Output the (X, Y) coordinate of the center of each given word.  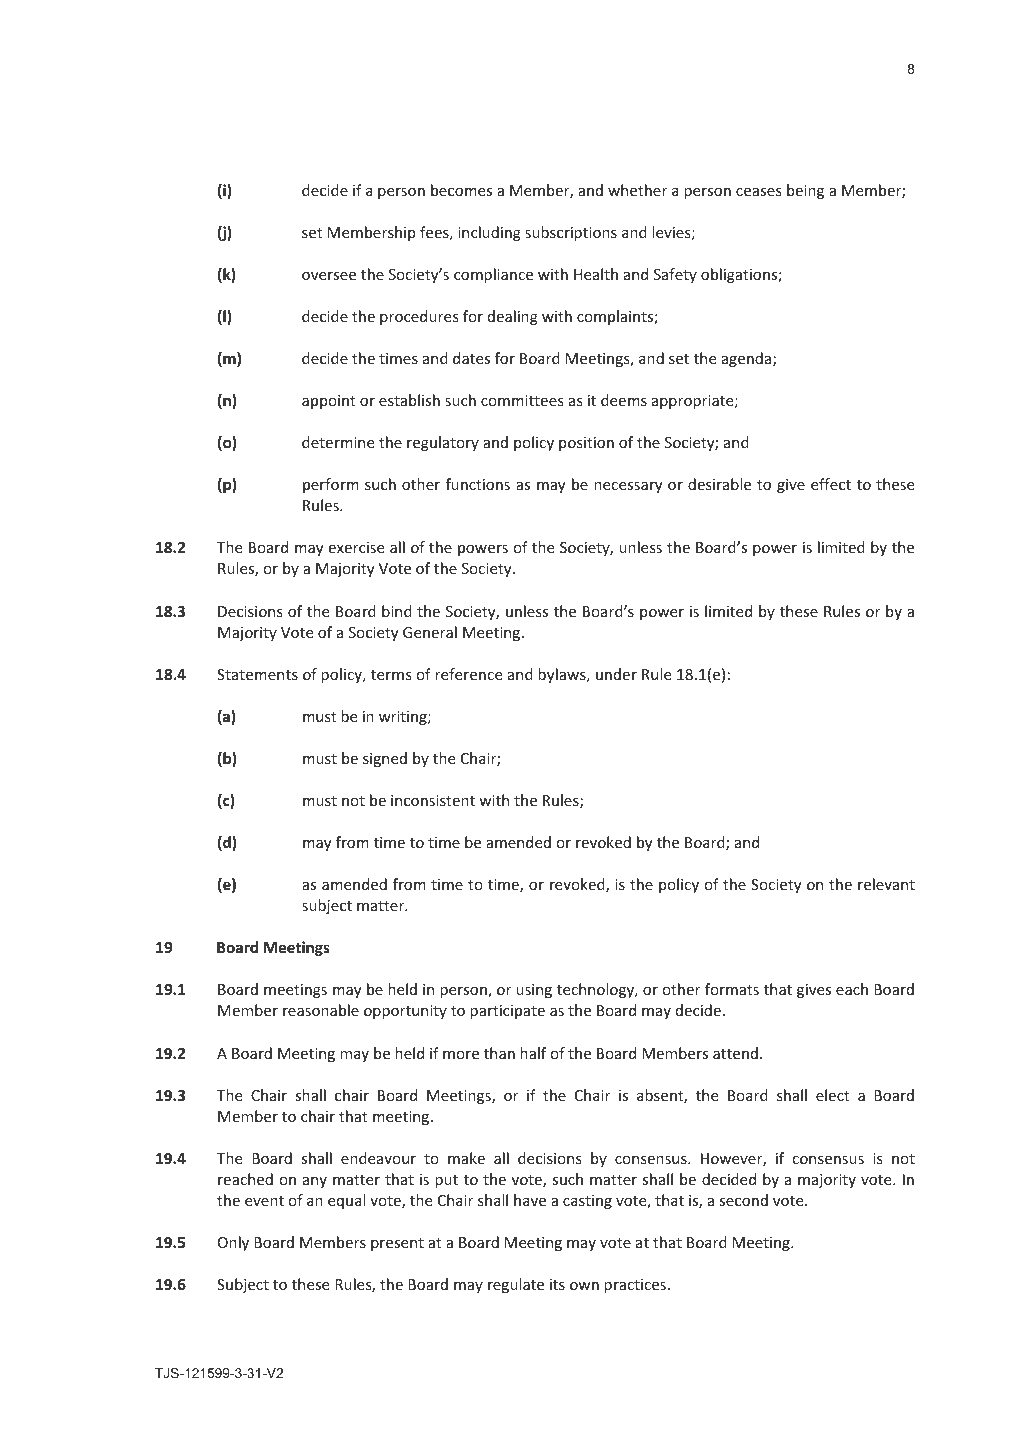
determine (338, 442)
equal (346, 1201)
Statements (257, 674)
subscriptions (571, 233)
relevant (886, 884)
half (533, 1053)
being (805, 191)
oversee (329, 276)
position (586, 444)
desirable (719, 484)
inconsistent (433, 800)
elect (833, 1095)
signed (385, 759)
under (616, 674)
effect (831, 484)
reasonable (321, 1010)
